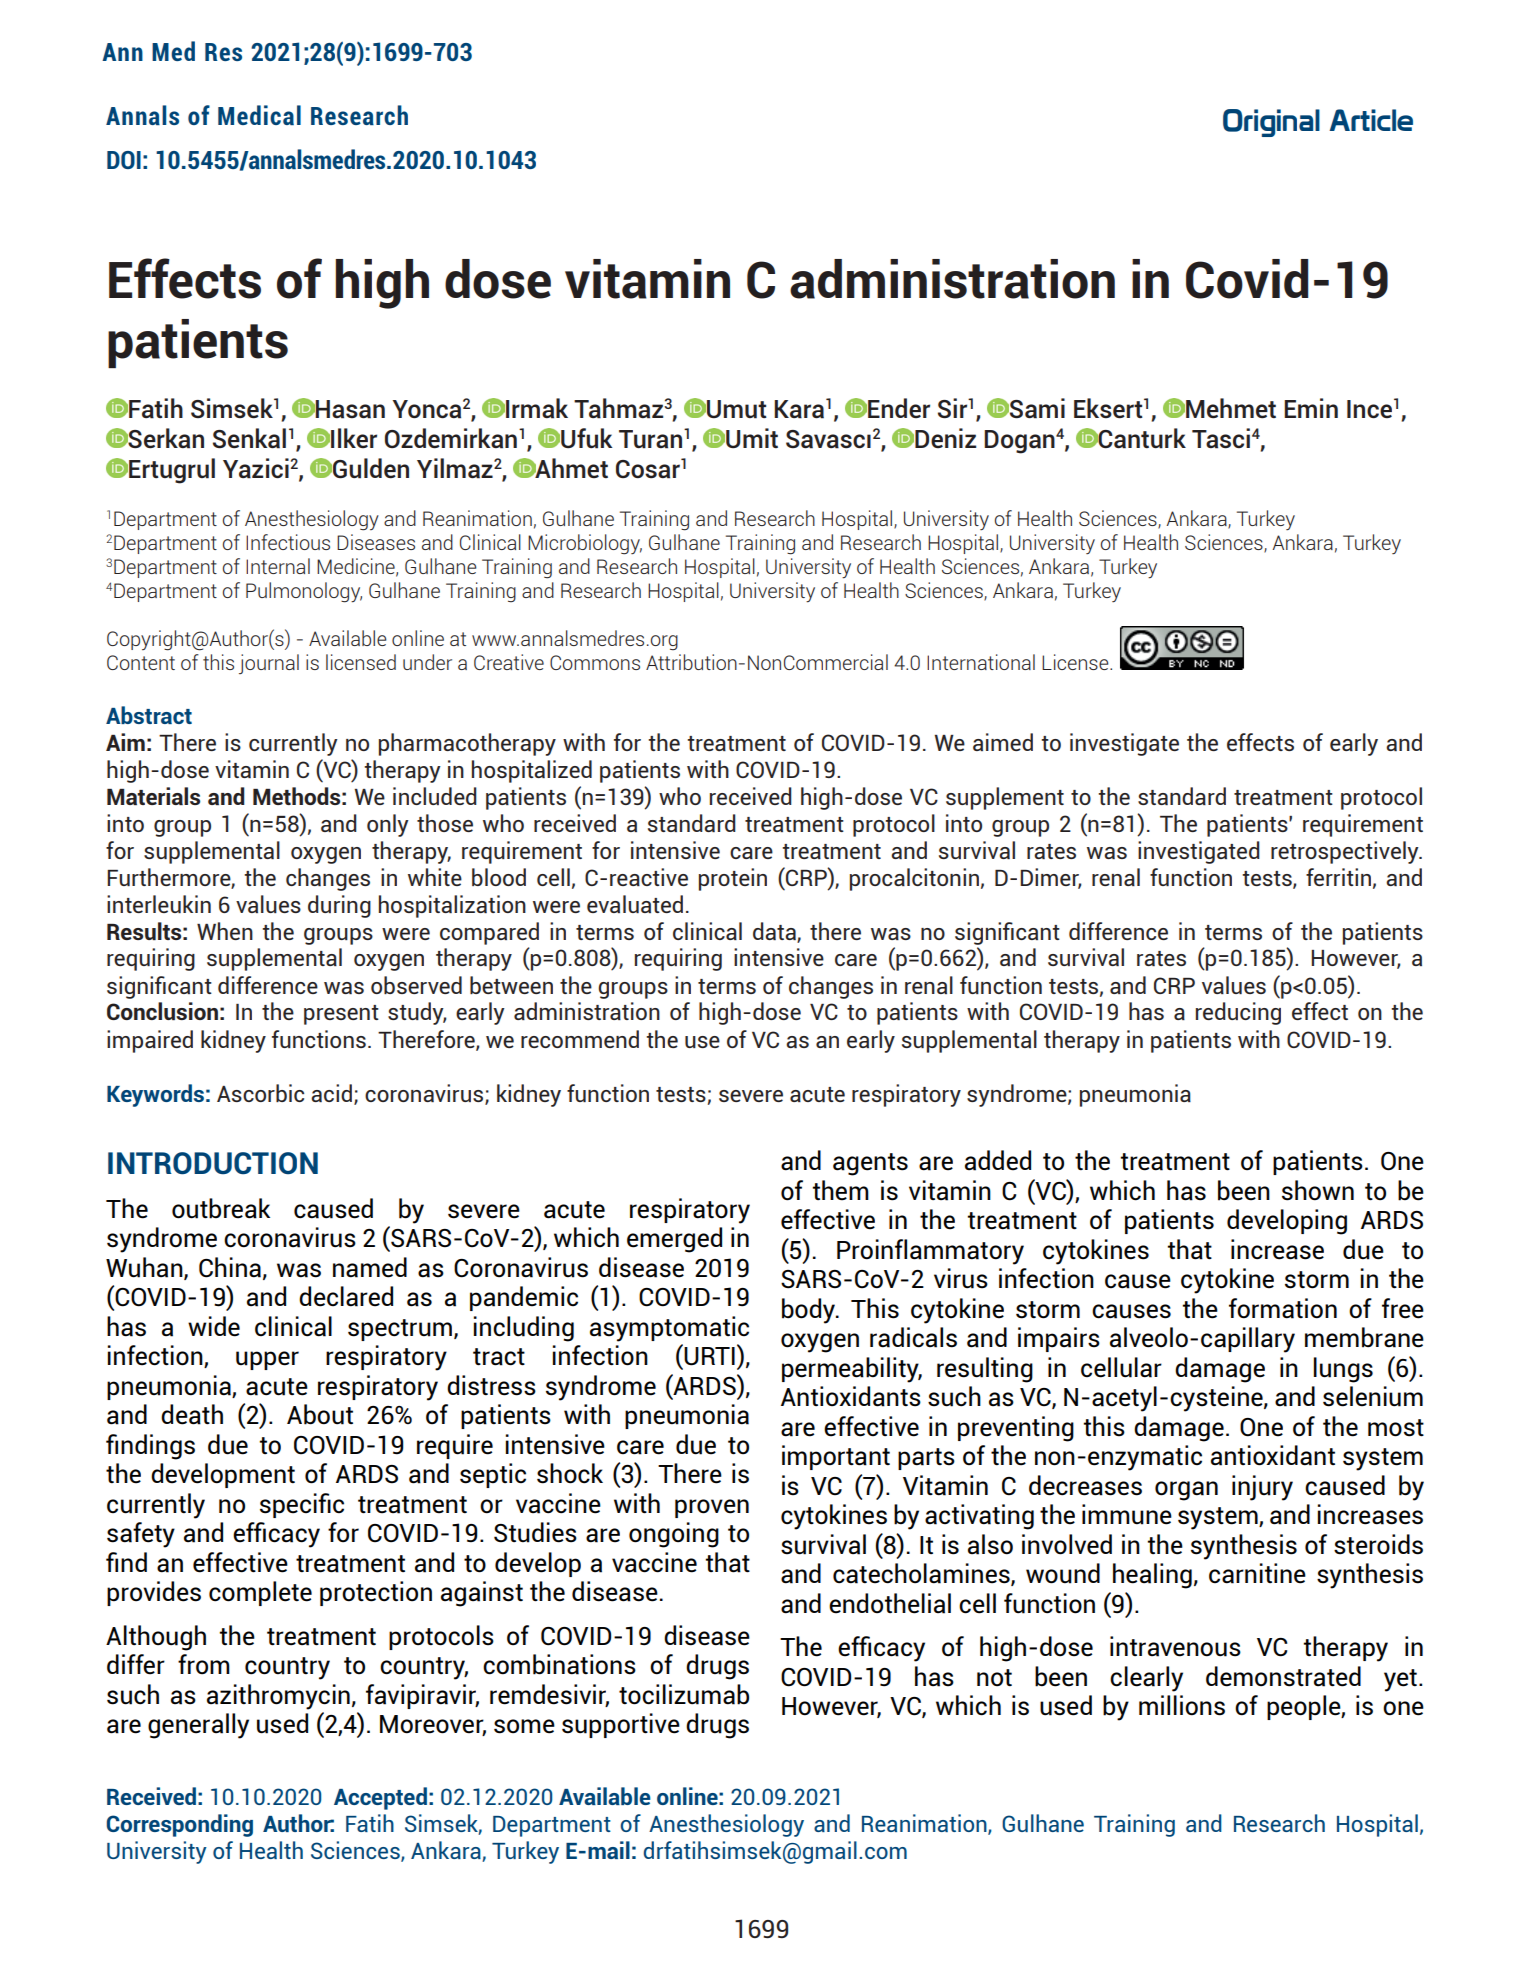 The image size is (1530, 1980). I want to click on upper, so click(267, 1360).
